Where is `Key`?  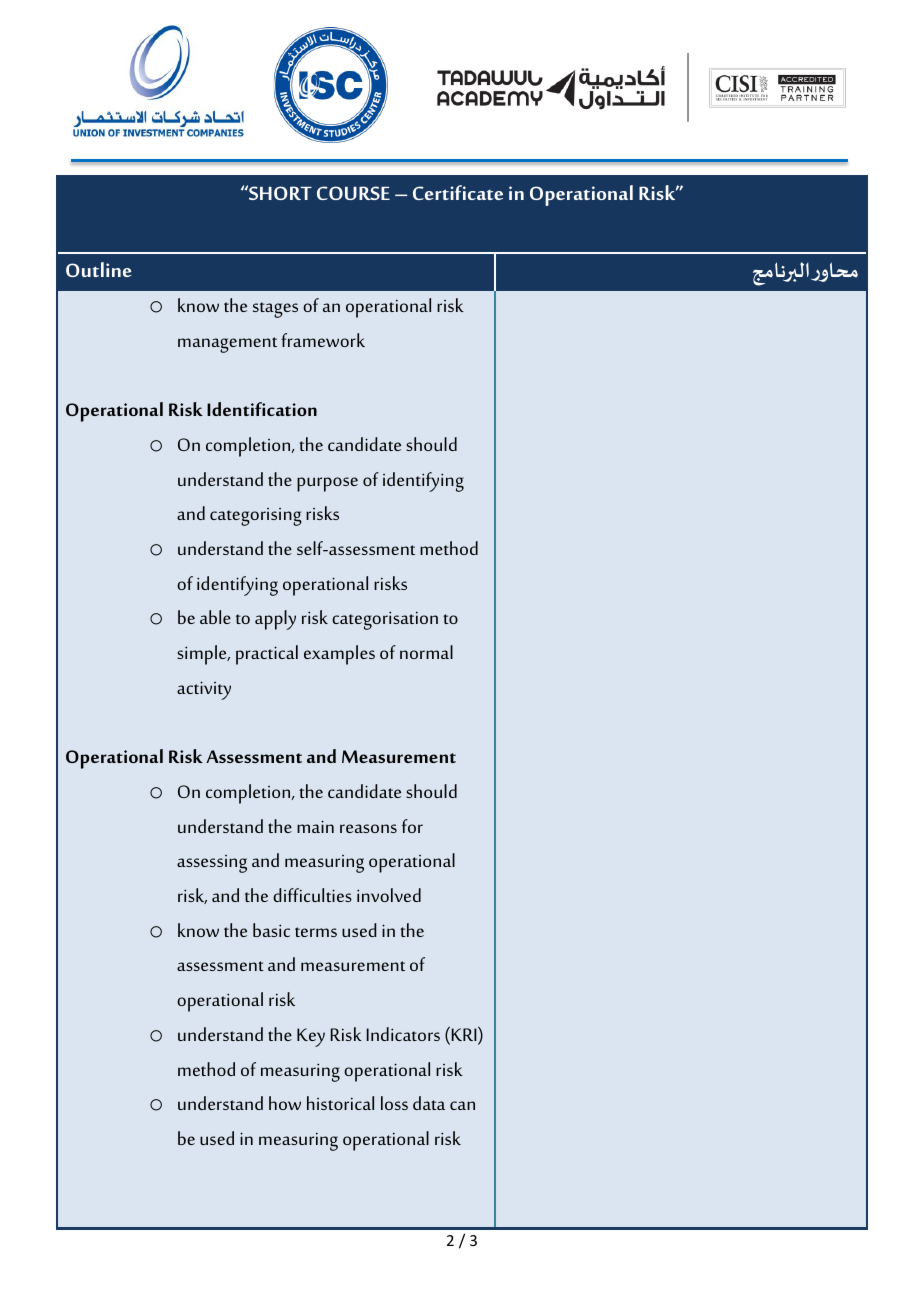
Key is located at coordinates (311, 1037).
